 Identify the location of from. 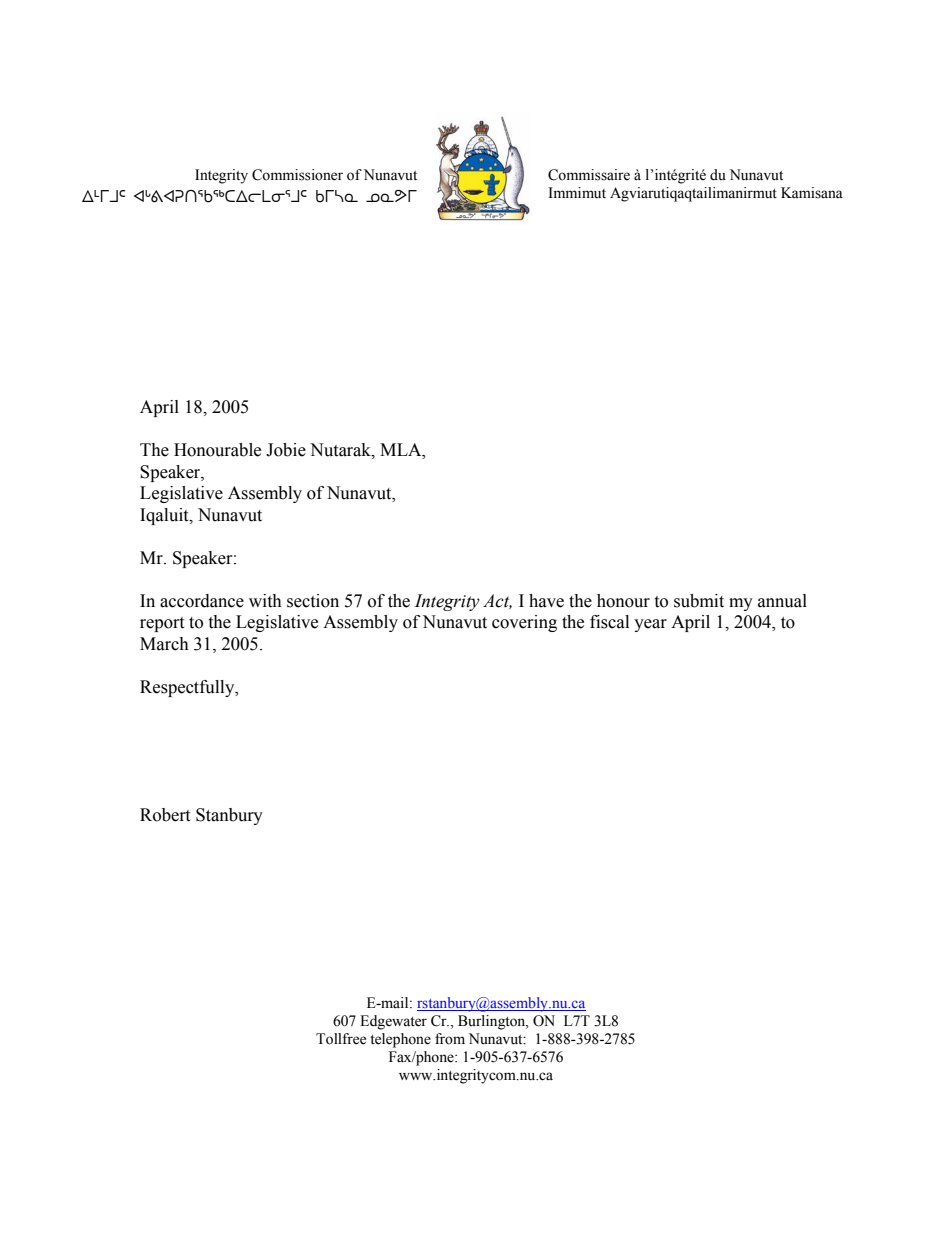
(450, 1039).
